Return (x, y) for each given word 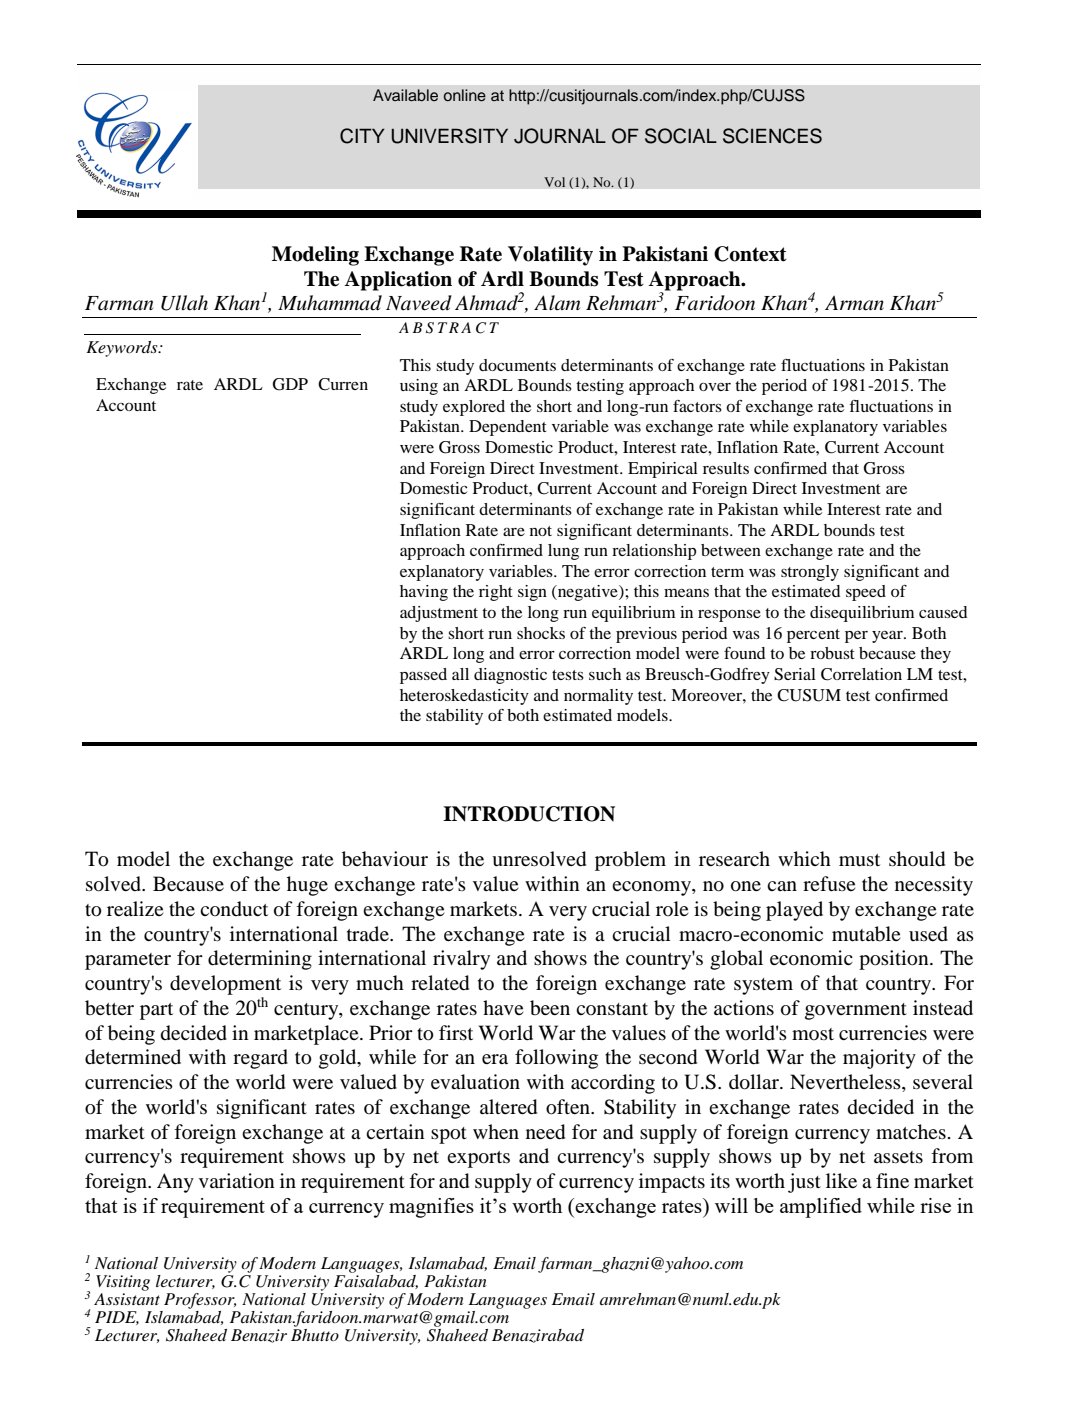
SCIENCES (772, 136)
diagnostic (510, 676)
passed (423, 676)
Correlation (861, 674)
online (465, 95)
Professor (200, 1301)
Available (405, 95)
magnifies (431, 1208)
